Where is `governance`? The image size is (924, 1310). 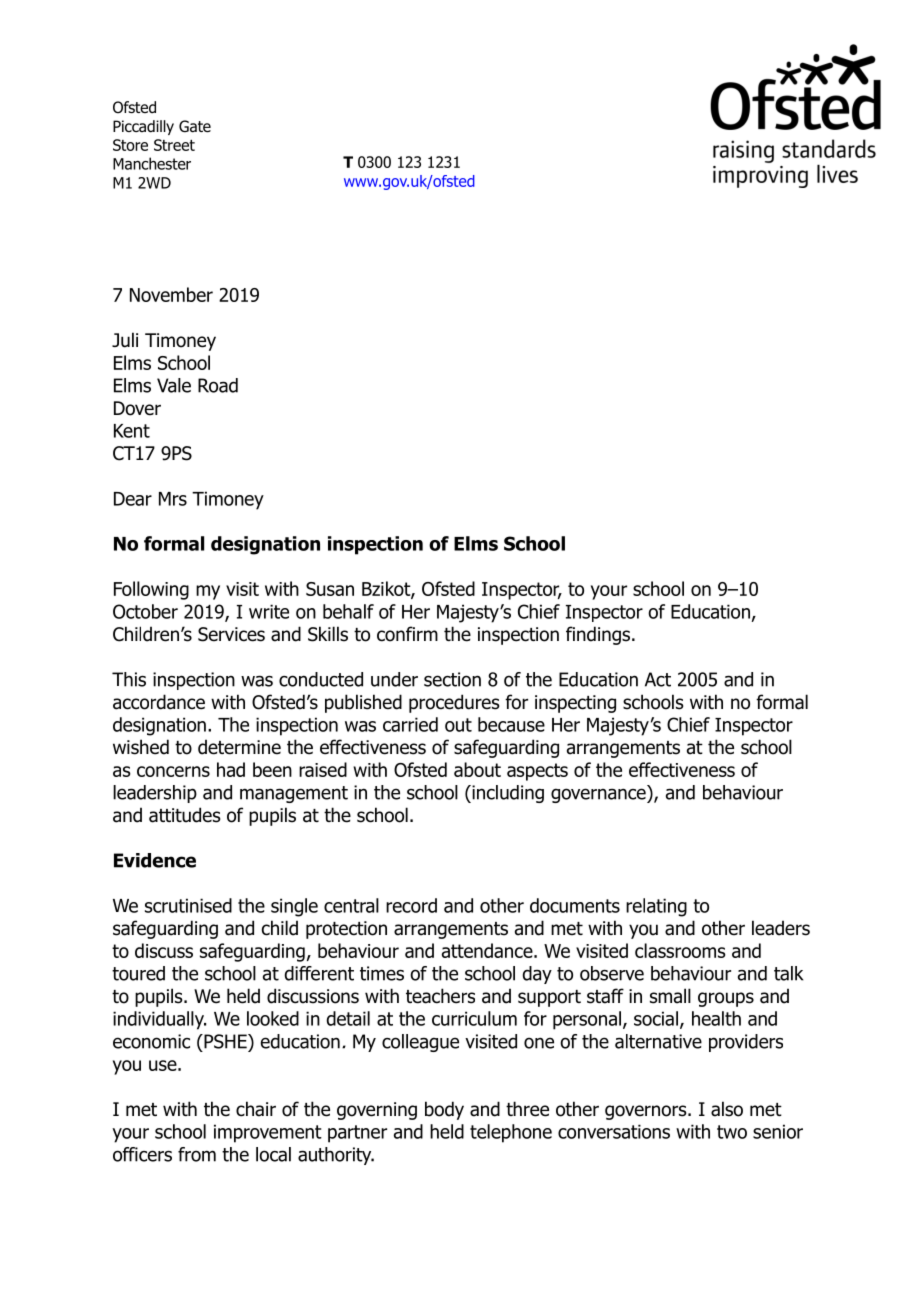 governance is located at coordinates (599, 795).
